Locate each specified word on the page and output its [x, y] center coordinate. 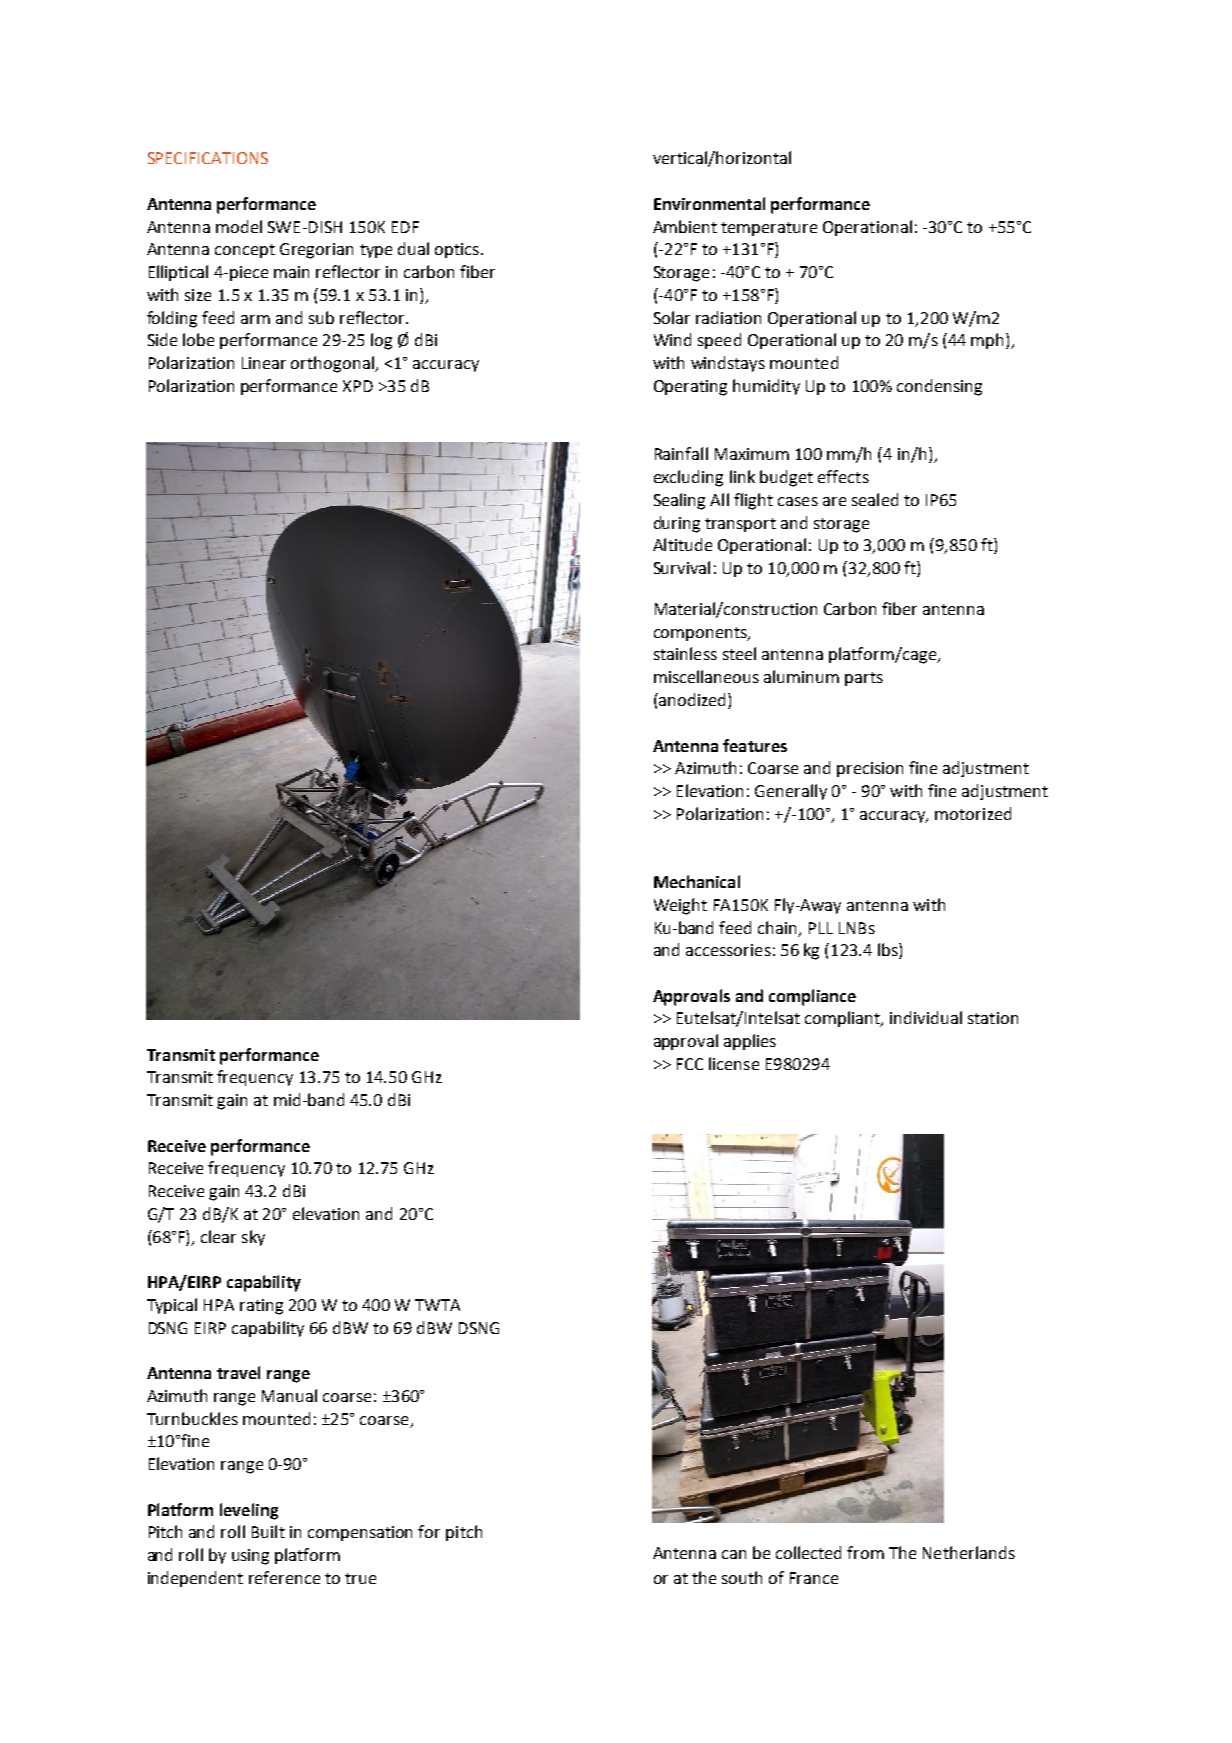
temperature [769, 229]
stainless [685, 653]
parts [864, 679]
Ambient [685, 226]
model [239, 226]
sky [253, 1238]
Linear [264, 363]
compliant [843, 1019]
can [734, 1554]
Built [268, 1531]
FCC [690, 1064]
